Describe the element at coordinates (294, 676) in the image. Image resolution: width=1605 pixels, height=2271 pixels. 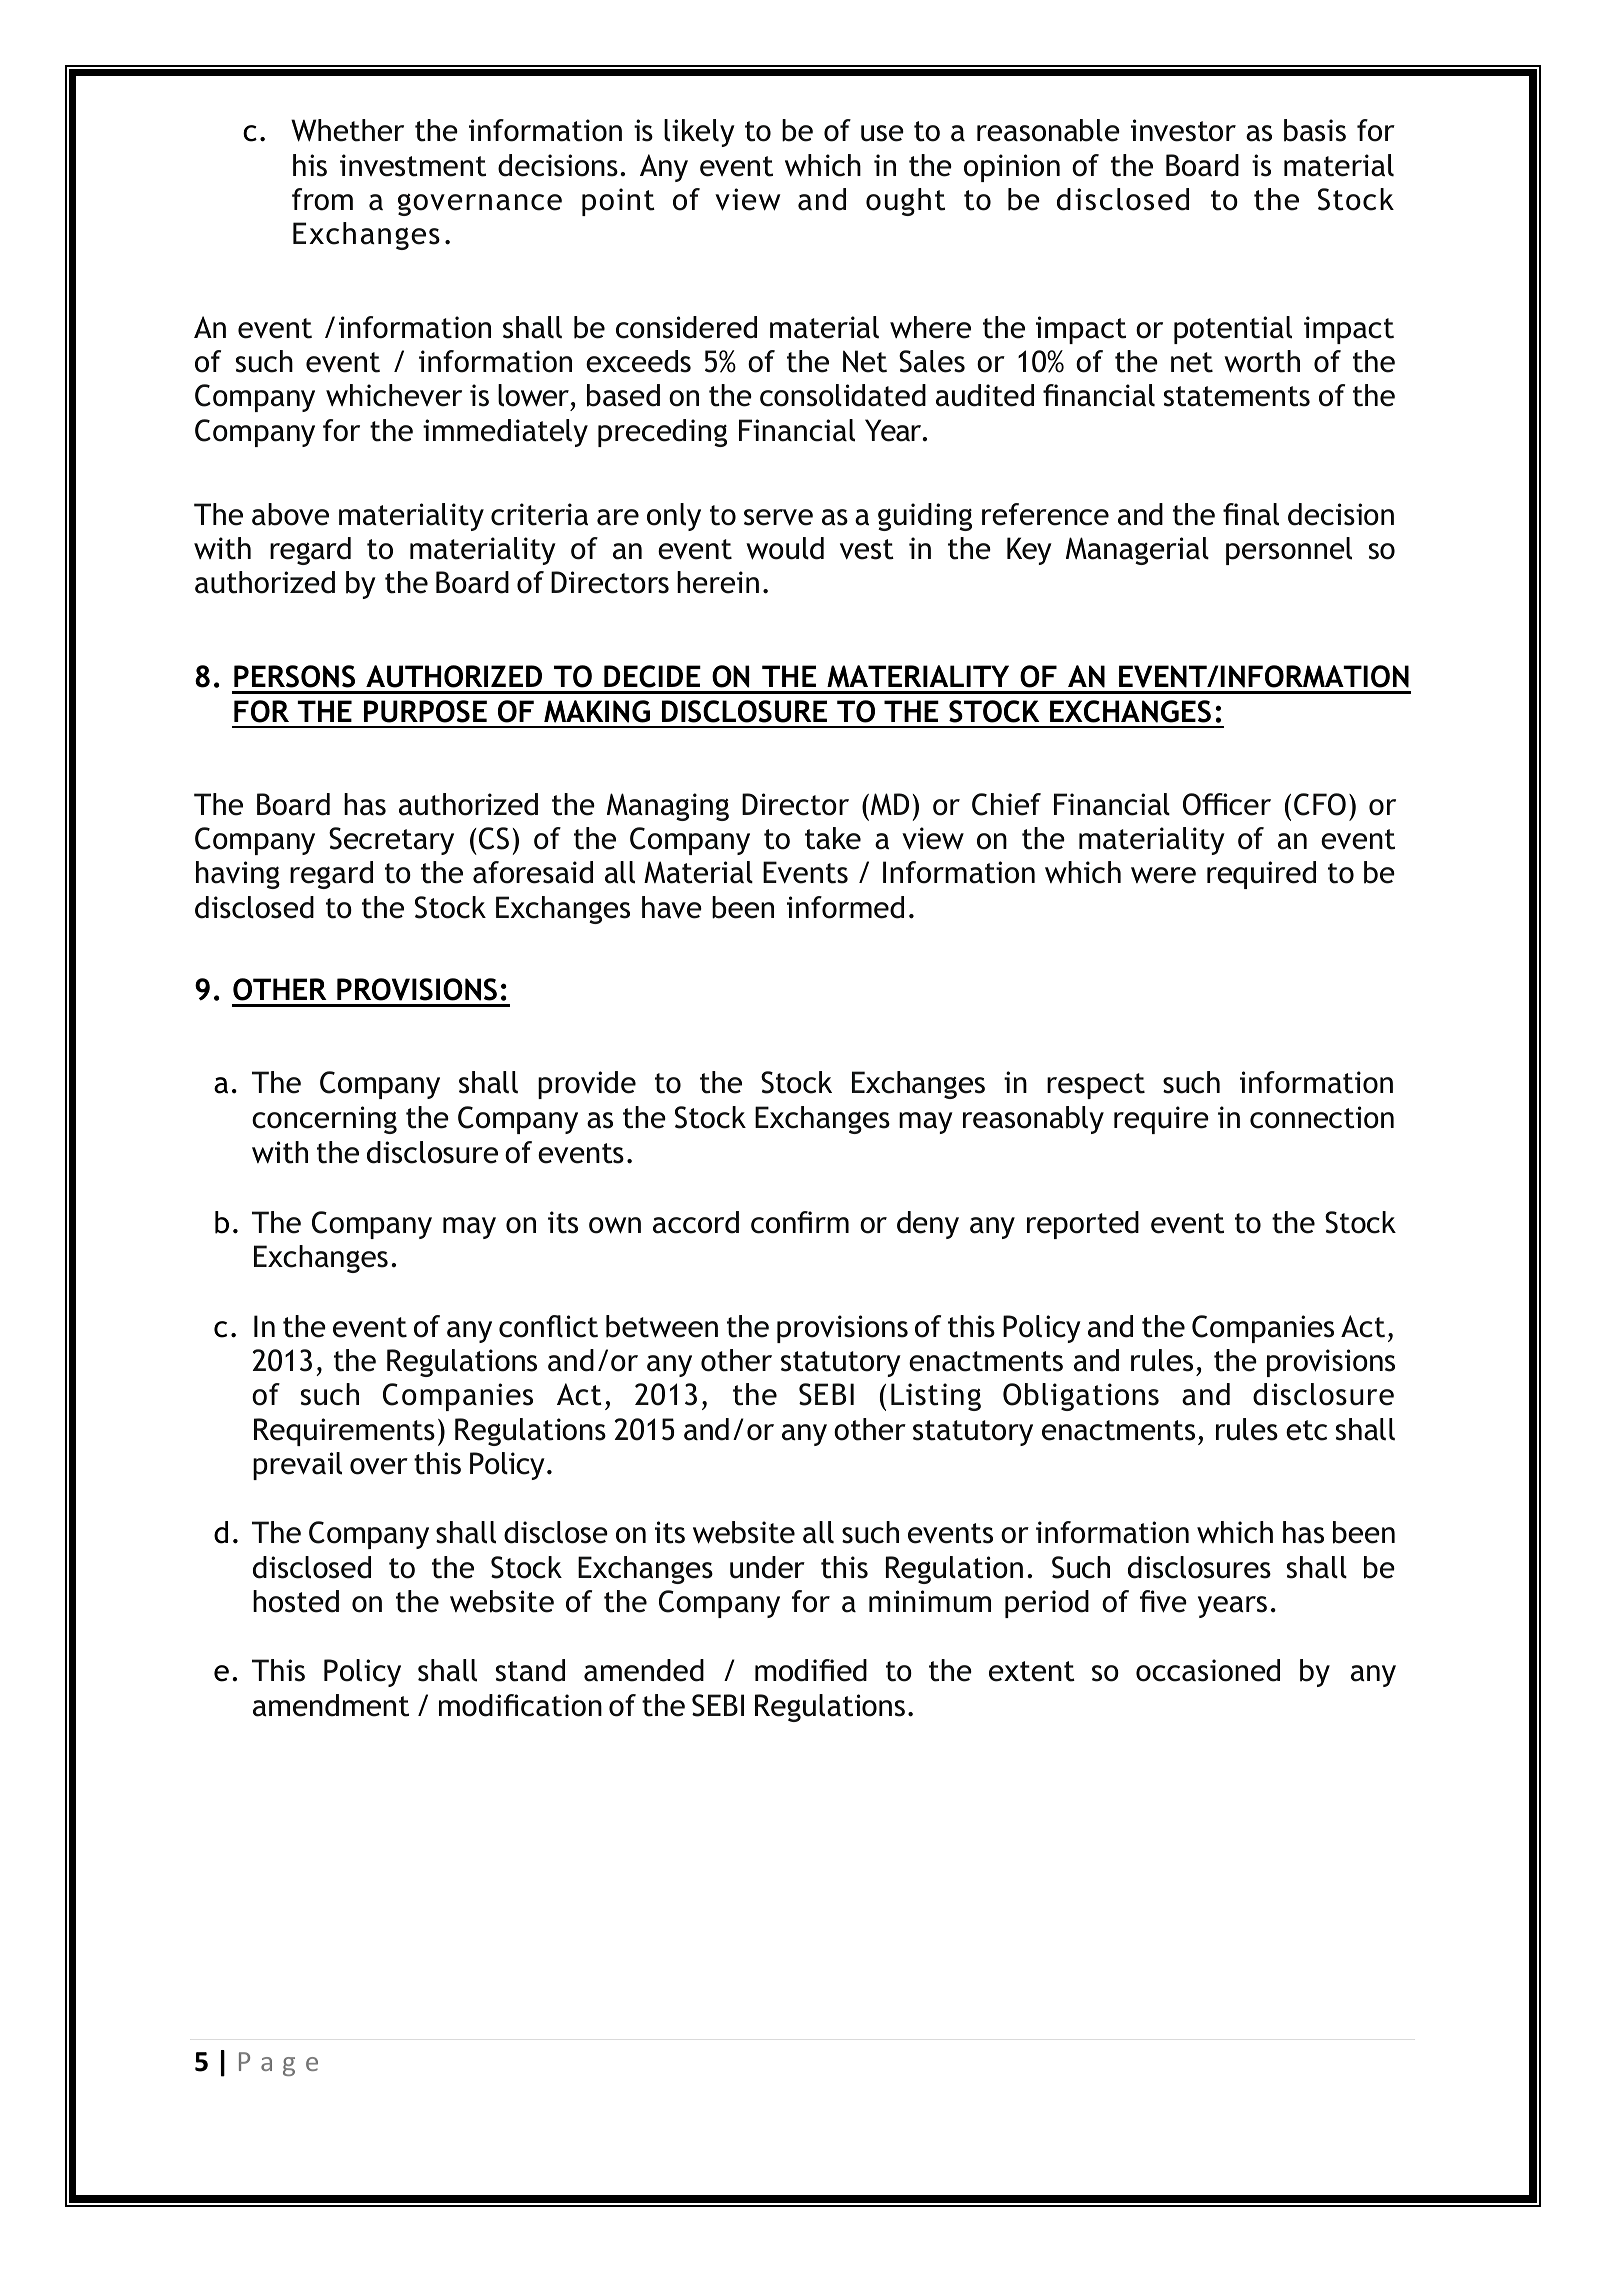
I see `PERSONS` at that location.
